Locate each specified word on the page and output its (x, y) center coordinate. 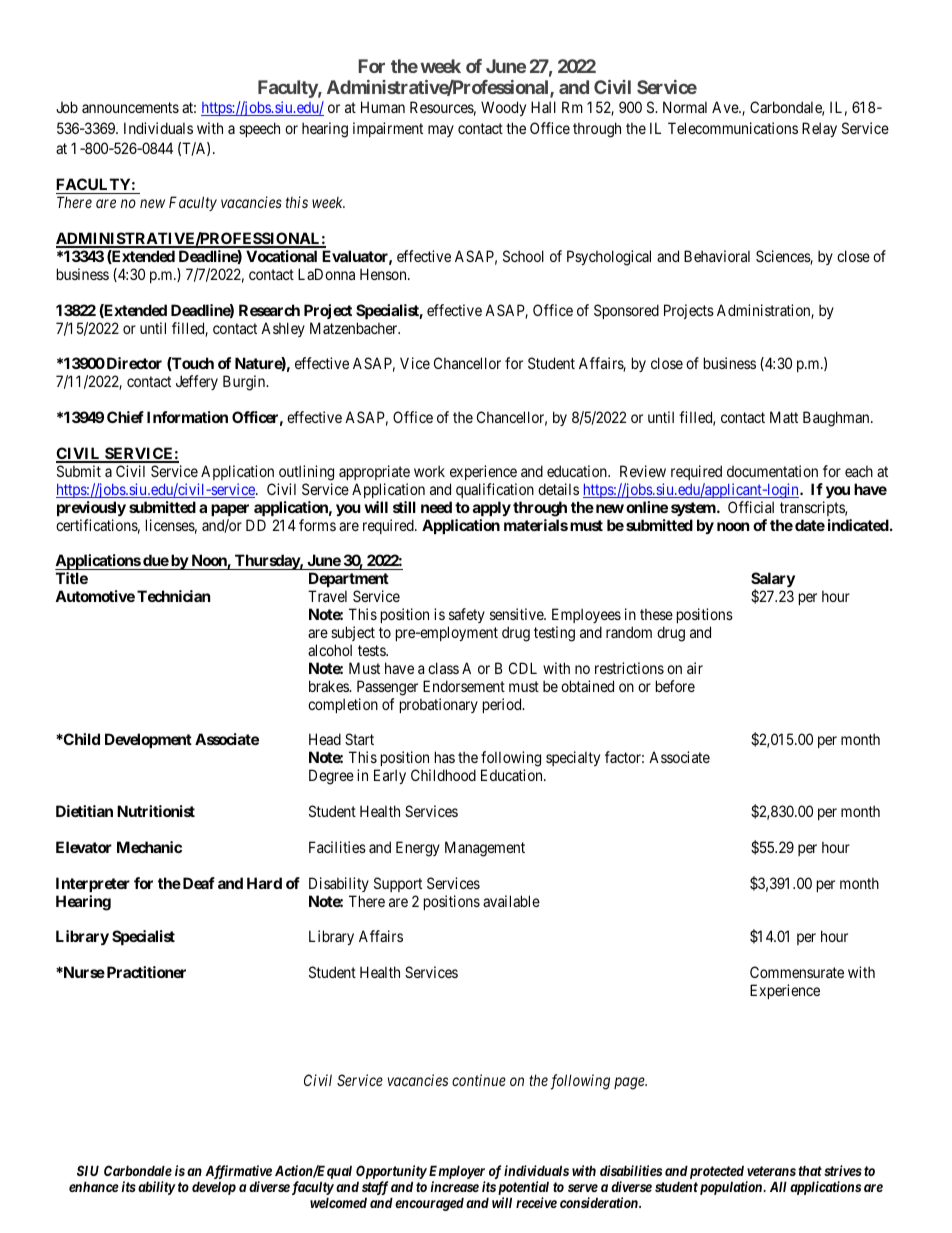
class (443, 668)
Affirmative (238, 1172)
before (675, 686)
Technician (173, 596)
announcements (130, 107)
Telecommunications (733, 128)
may (441, 131)
